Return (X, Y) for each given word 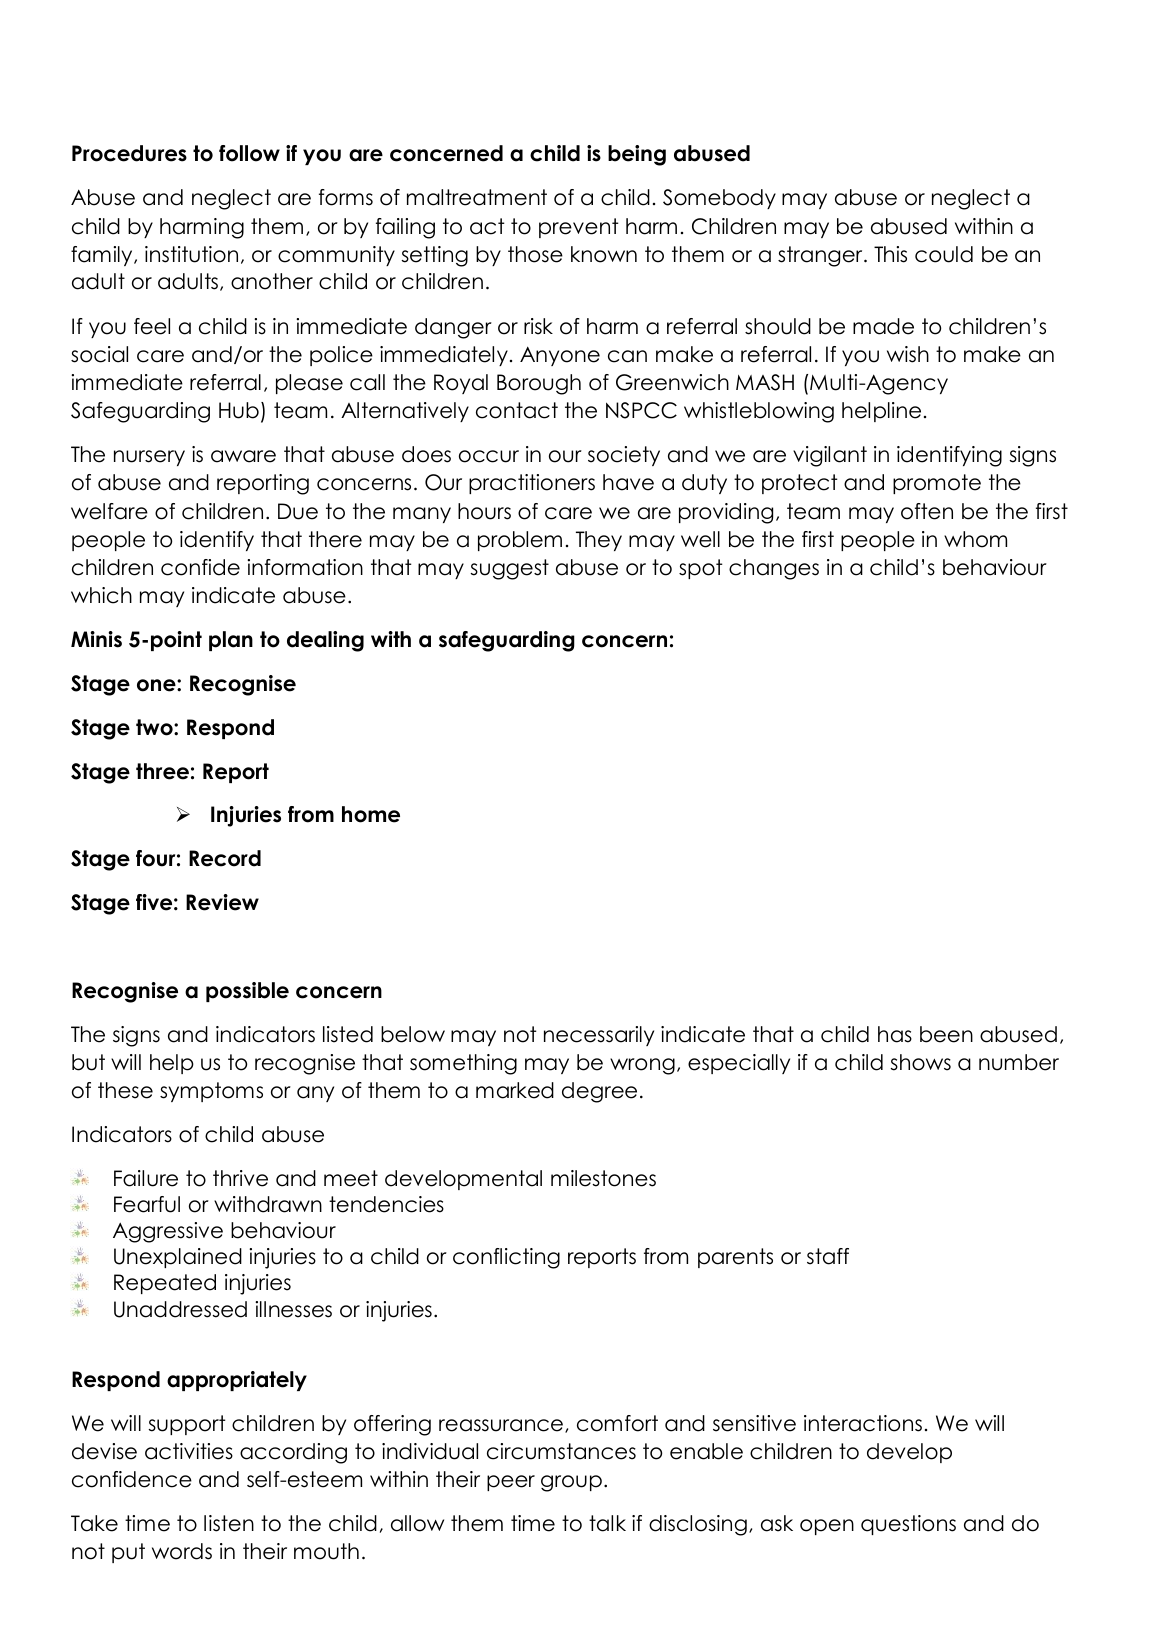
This (890, 254)
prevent (579, 228)
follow (249, 153)
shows (920, 1062)
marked (515, 1090)
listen (229, 1523)
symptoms (211, 1092)
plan (231, 641)
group (571, 1483)
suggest (509, 569)
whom (975, 539)
